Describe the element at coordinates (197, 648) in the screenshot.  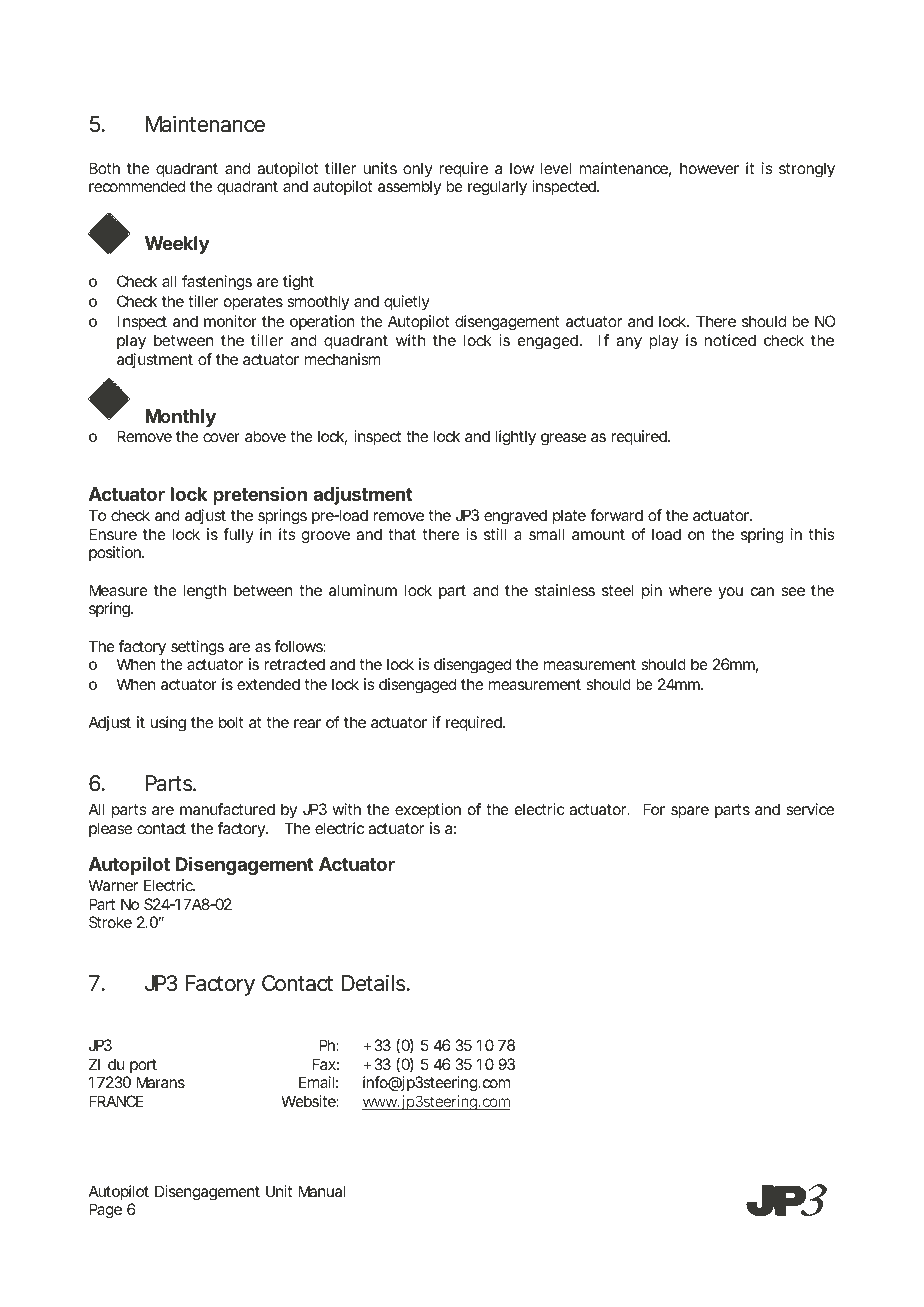
I see `settings` at that location.
